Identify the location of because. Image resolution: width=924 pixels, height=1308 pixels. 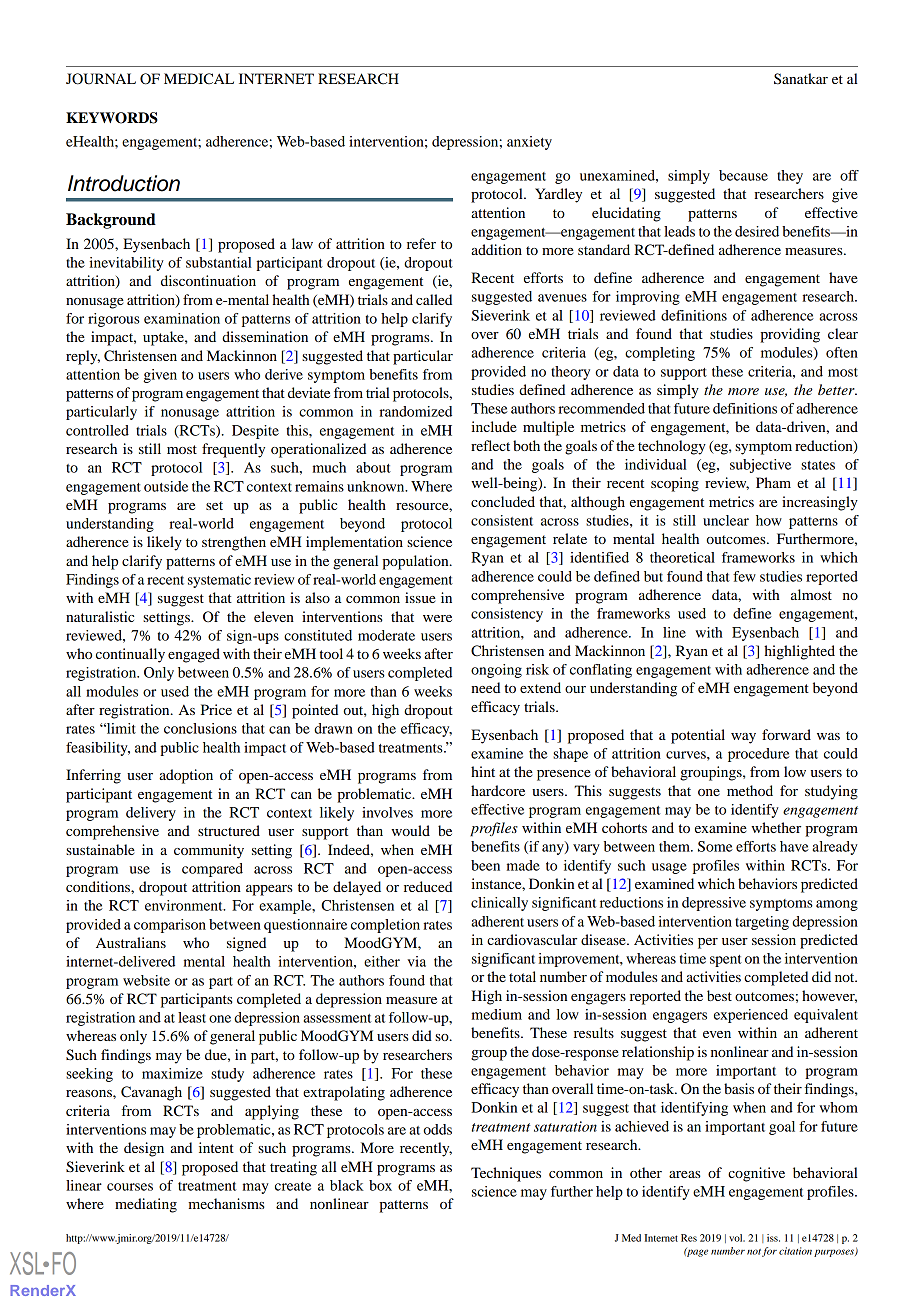
(743, 175).
